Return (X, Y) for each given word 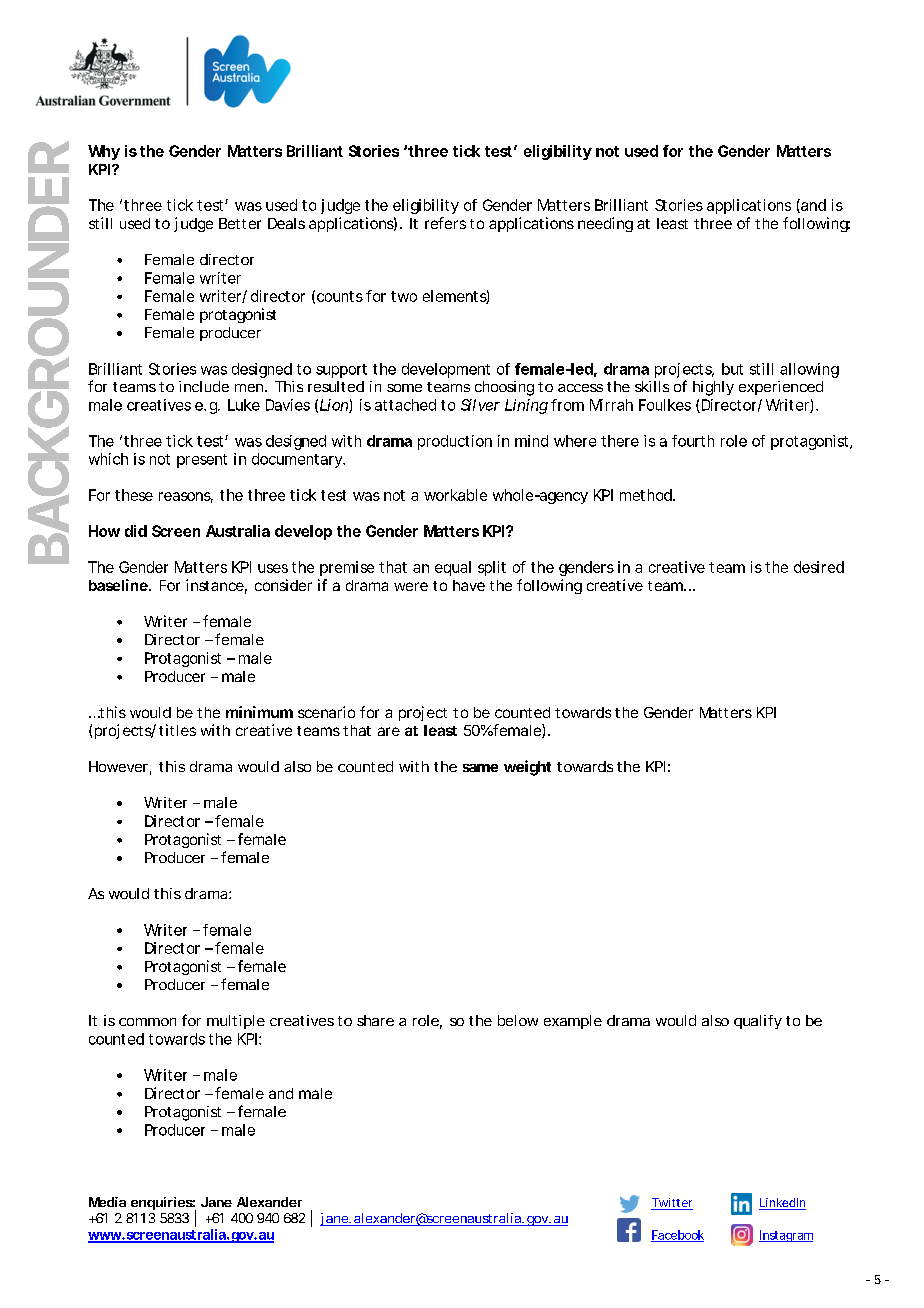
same (480, 768)
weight (527, 768)
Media (107, 1202)
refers (445, 223)
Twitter (672, 1204)
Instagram (786, 1236)
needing (605, 224)
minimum (259, 712)
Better (240, 223)
